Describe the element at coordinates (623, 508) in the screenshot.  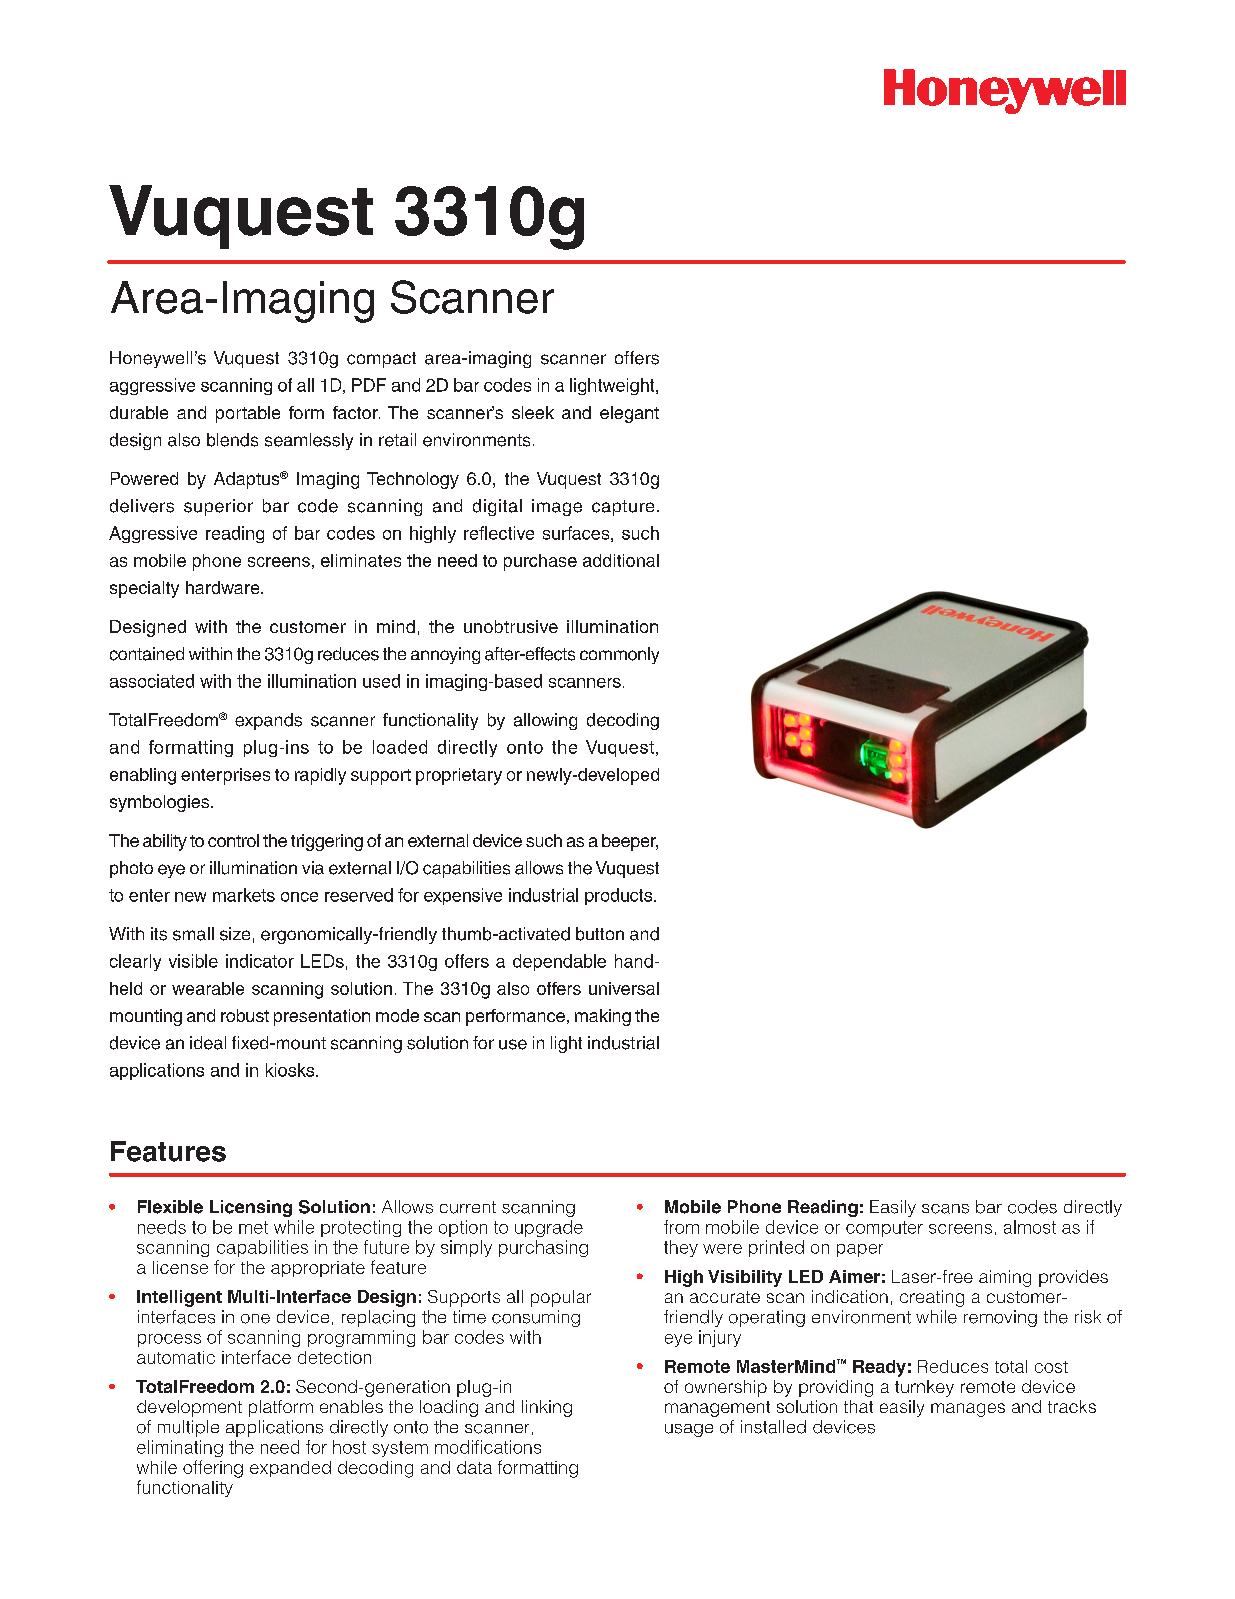
I see `capture` at that location.
